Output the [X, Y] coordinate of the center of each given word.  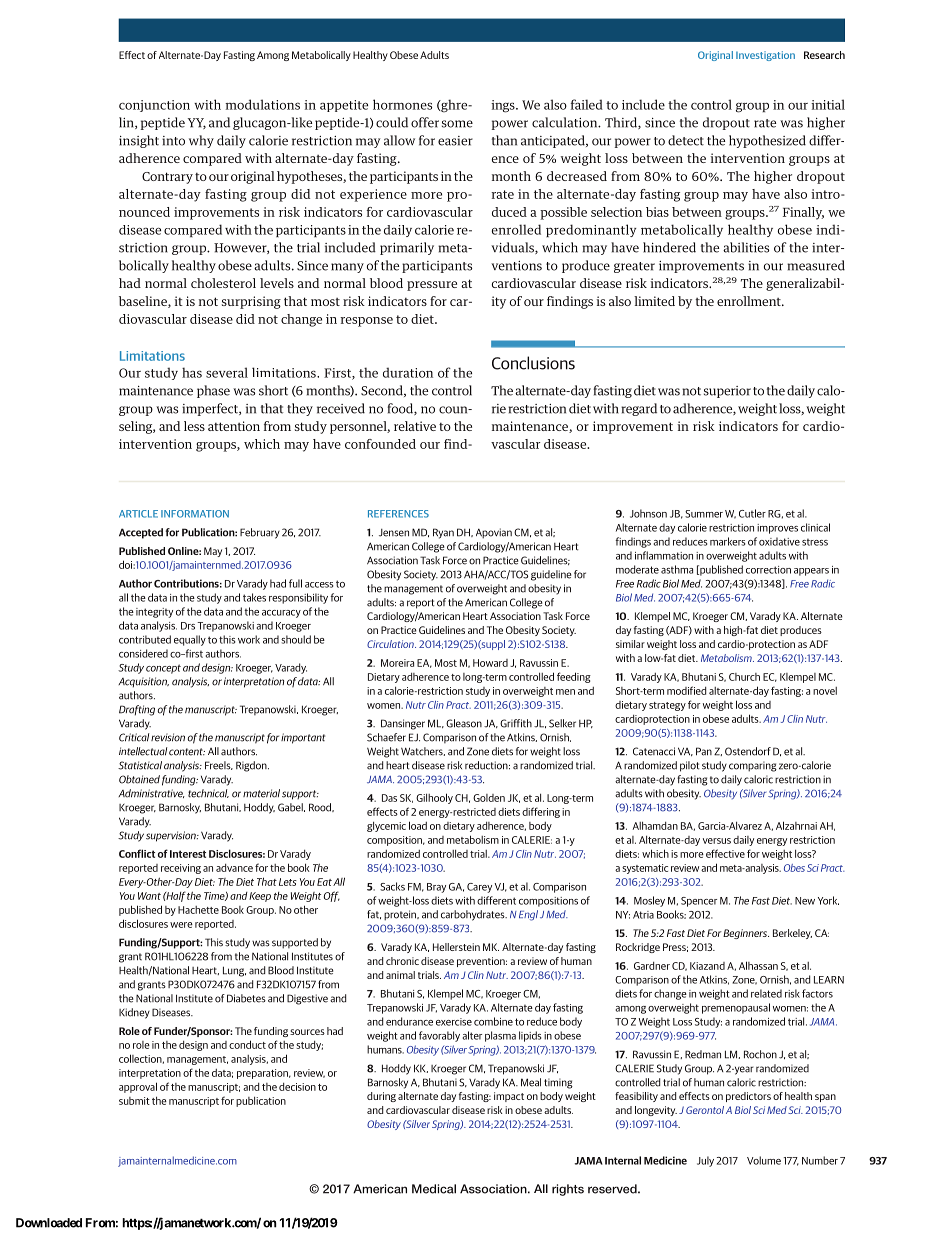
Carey [479, 888]
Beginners [746, 934]
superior [727, 392]
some [457, 124]
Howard [490, 663]
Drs [188, 626]
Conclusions [533, 363]
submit [134, 1101]
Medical [434, 1189]
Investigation [765, 56]
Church [744, 677]
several [227, 372]
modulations [262, 104]
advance [234, 868]
